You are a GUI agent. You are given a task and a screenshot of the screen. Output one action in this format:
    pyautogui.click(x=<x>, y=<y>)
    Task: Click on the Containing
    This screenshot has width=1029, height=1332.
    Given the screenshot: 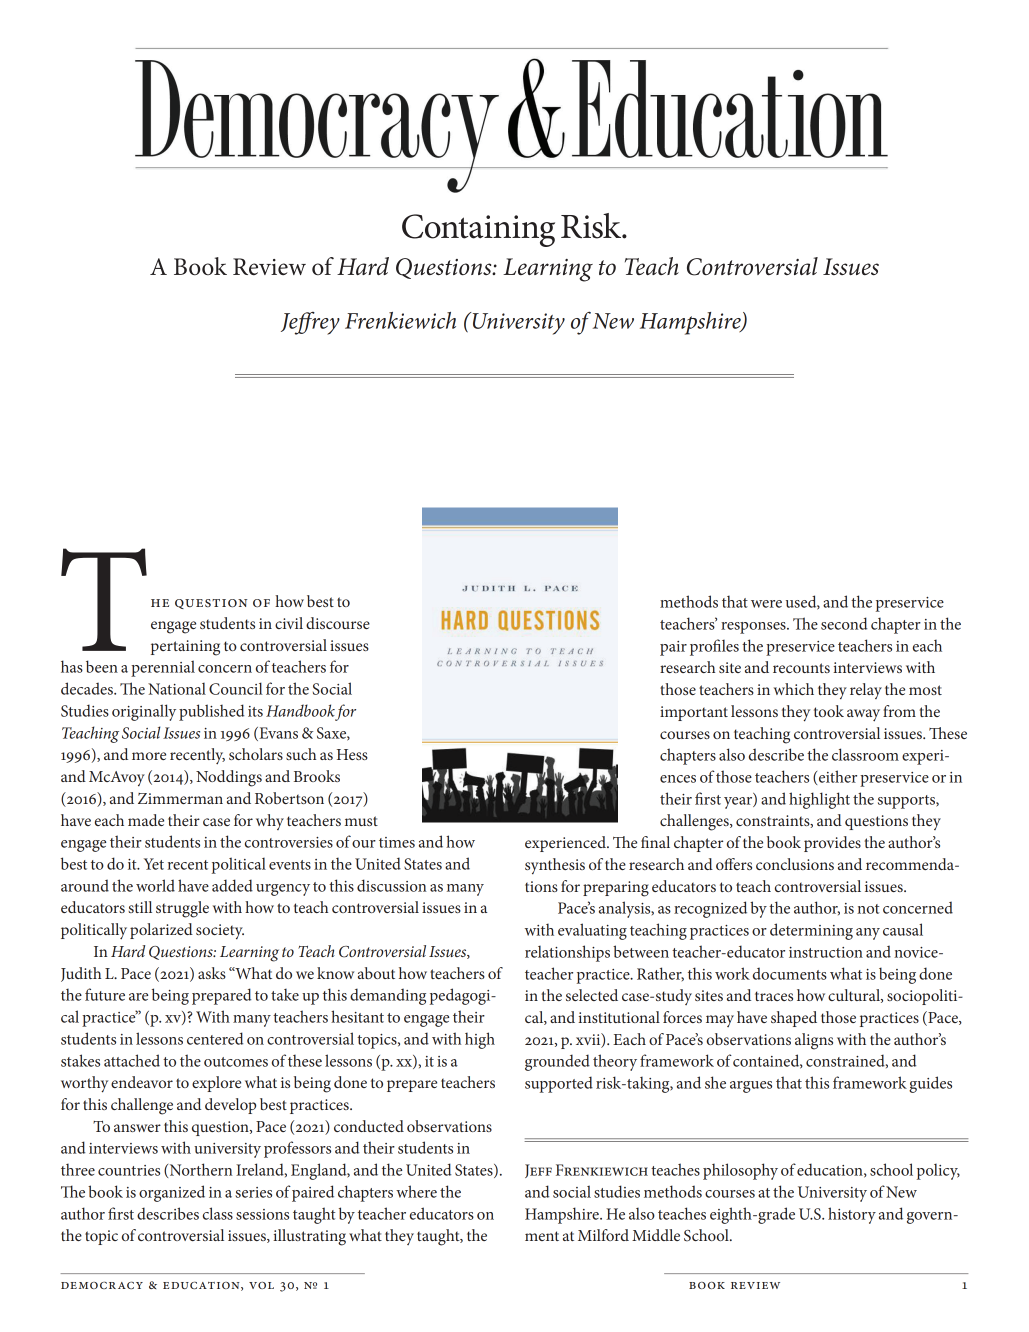 What is the action you would take?
    pyautogui.click(x=478, y=230)
